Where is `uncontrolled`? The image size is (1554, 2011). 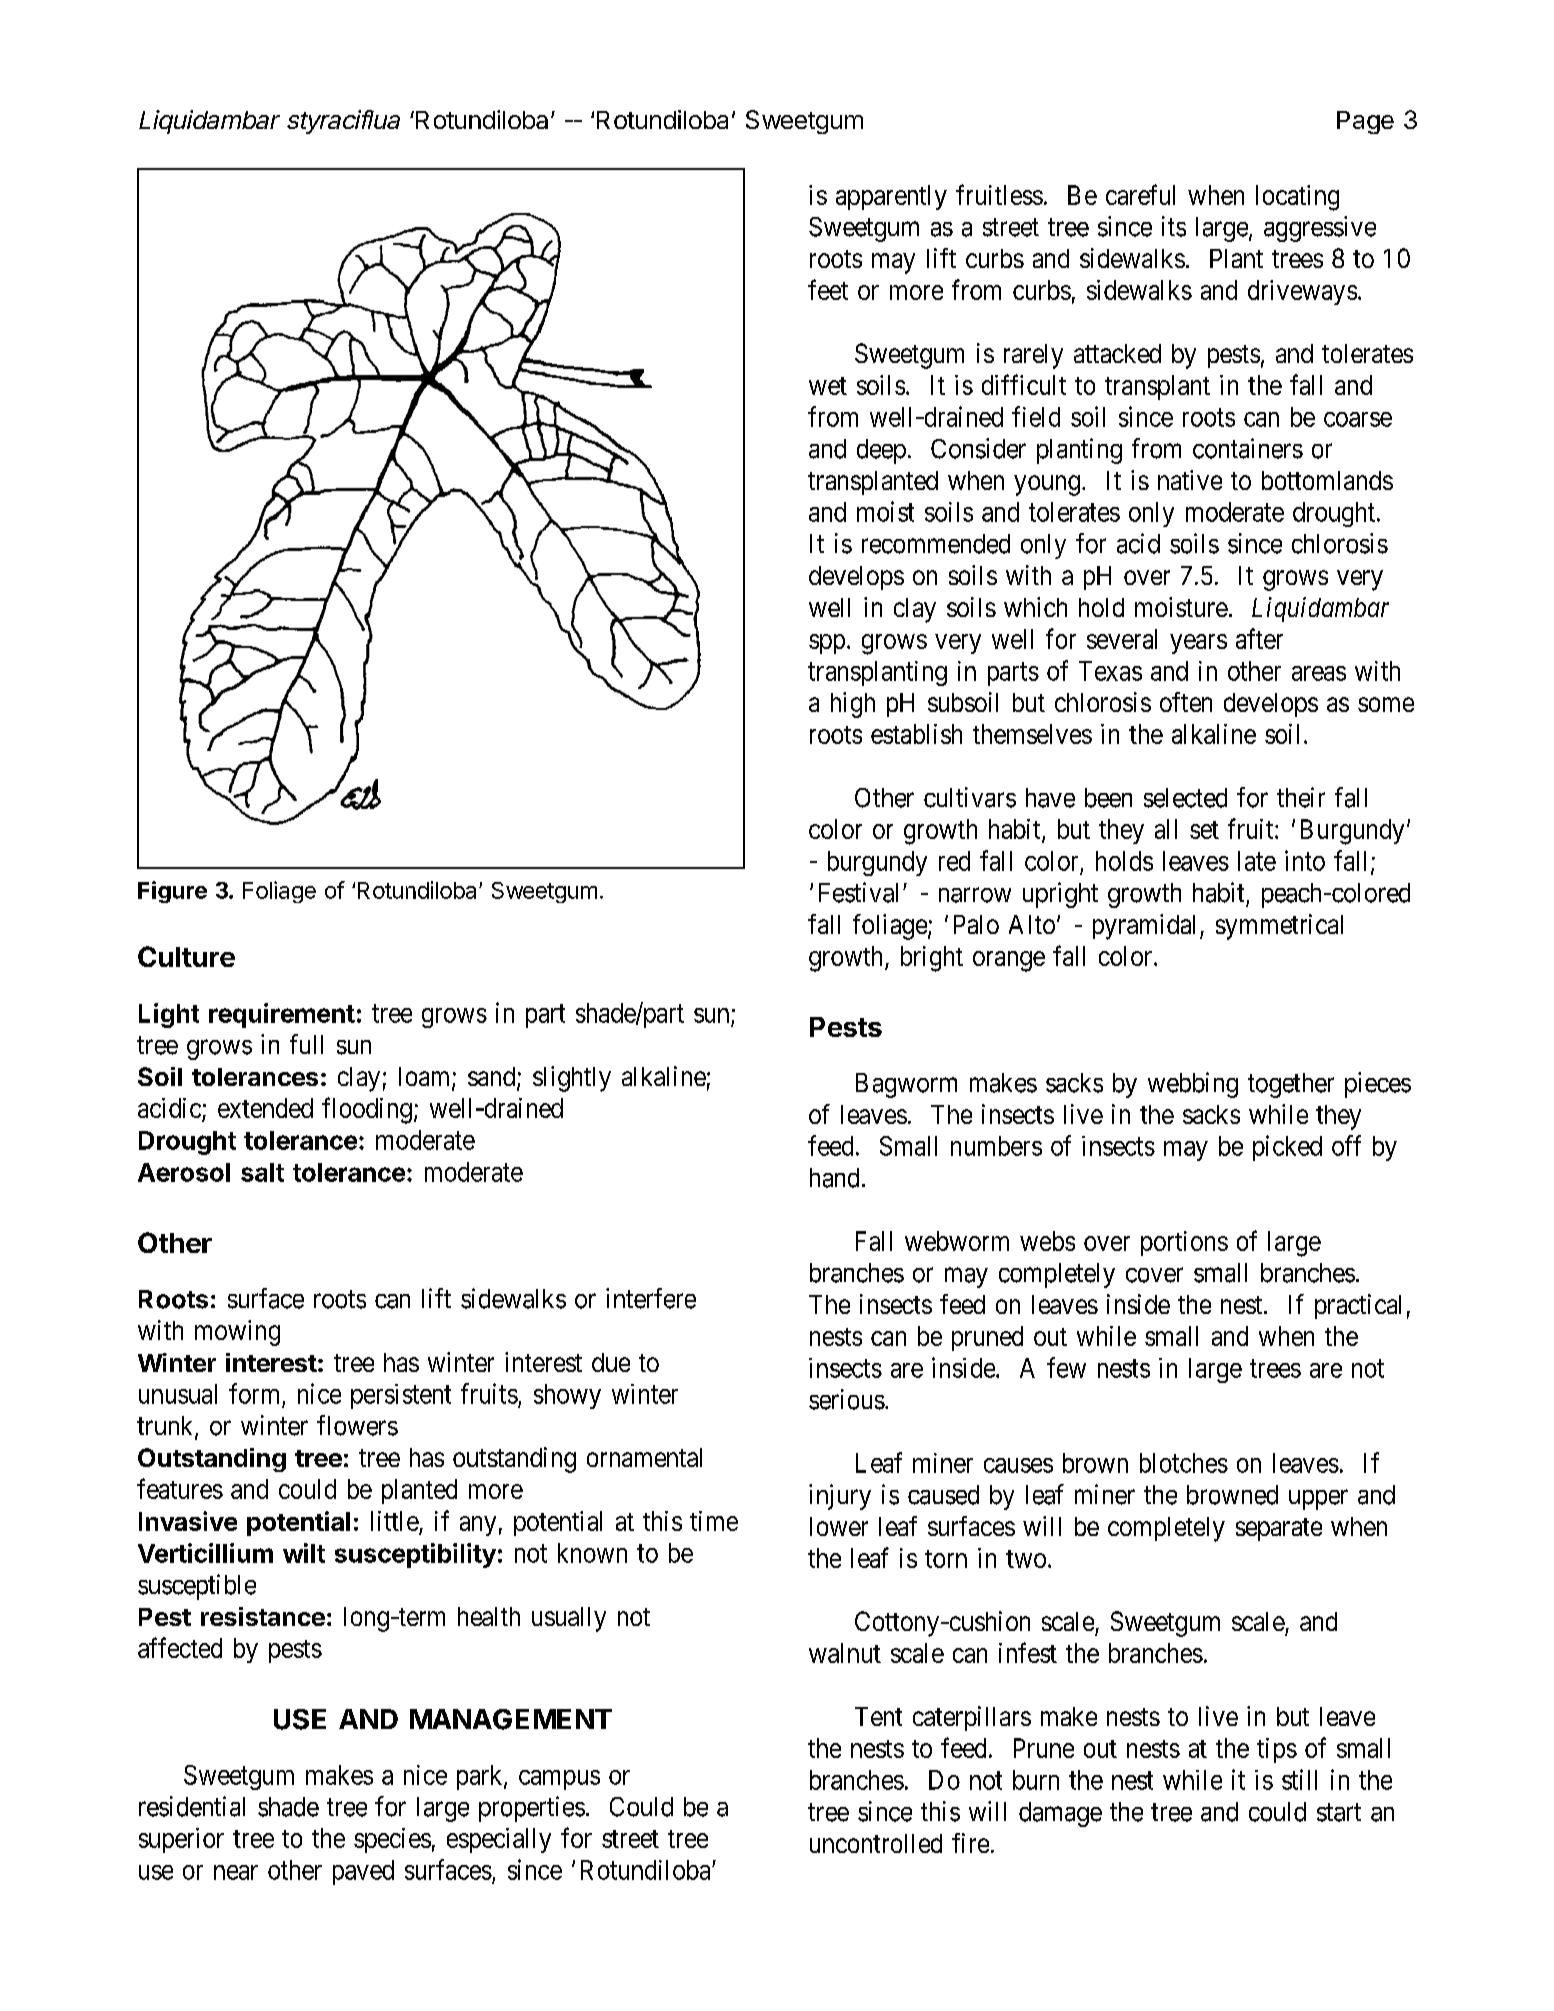
uncontrolled is located at coordinates (876, 1843).
